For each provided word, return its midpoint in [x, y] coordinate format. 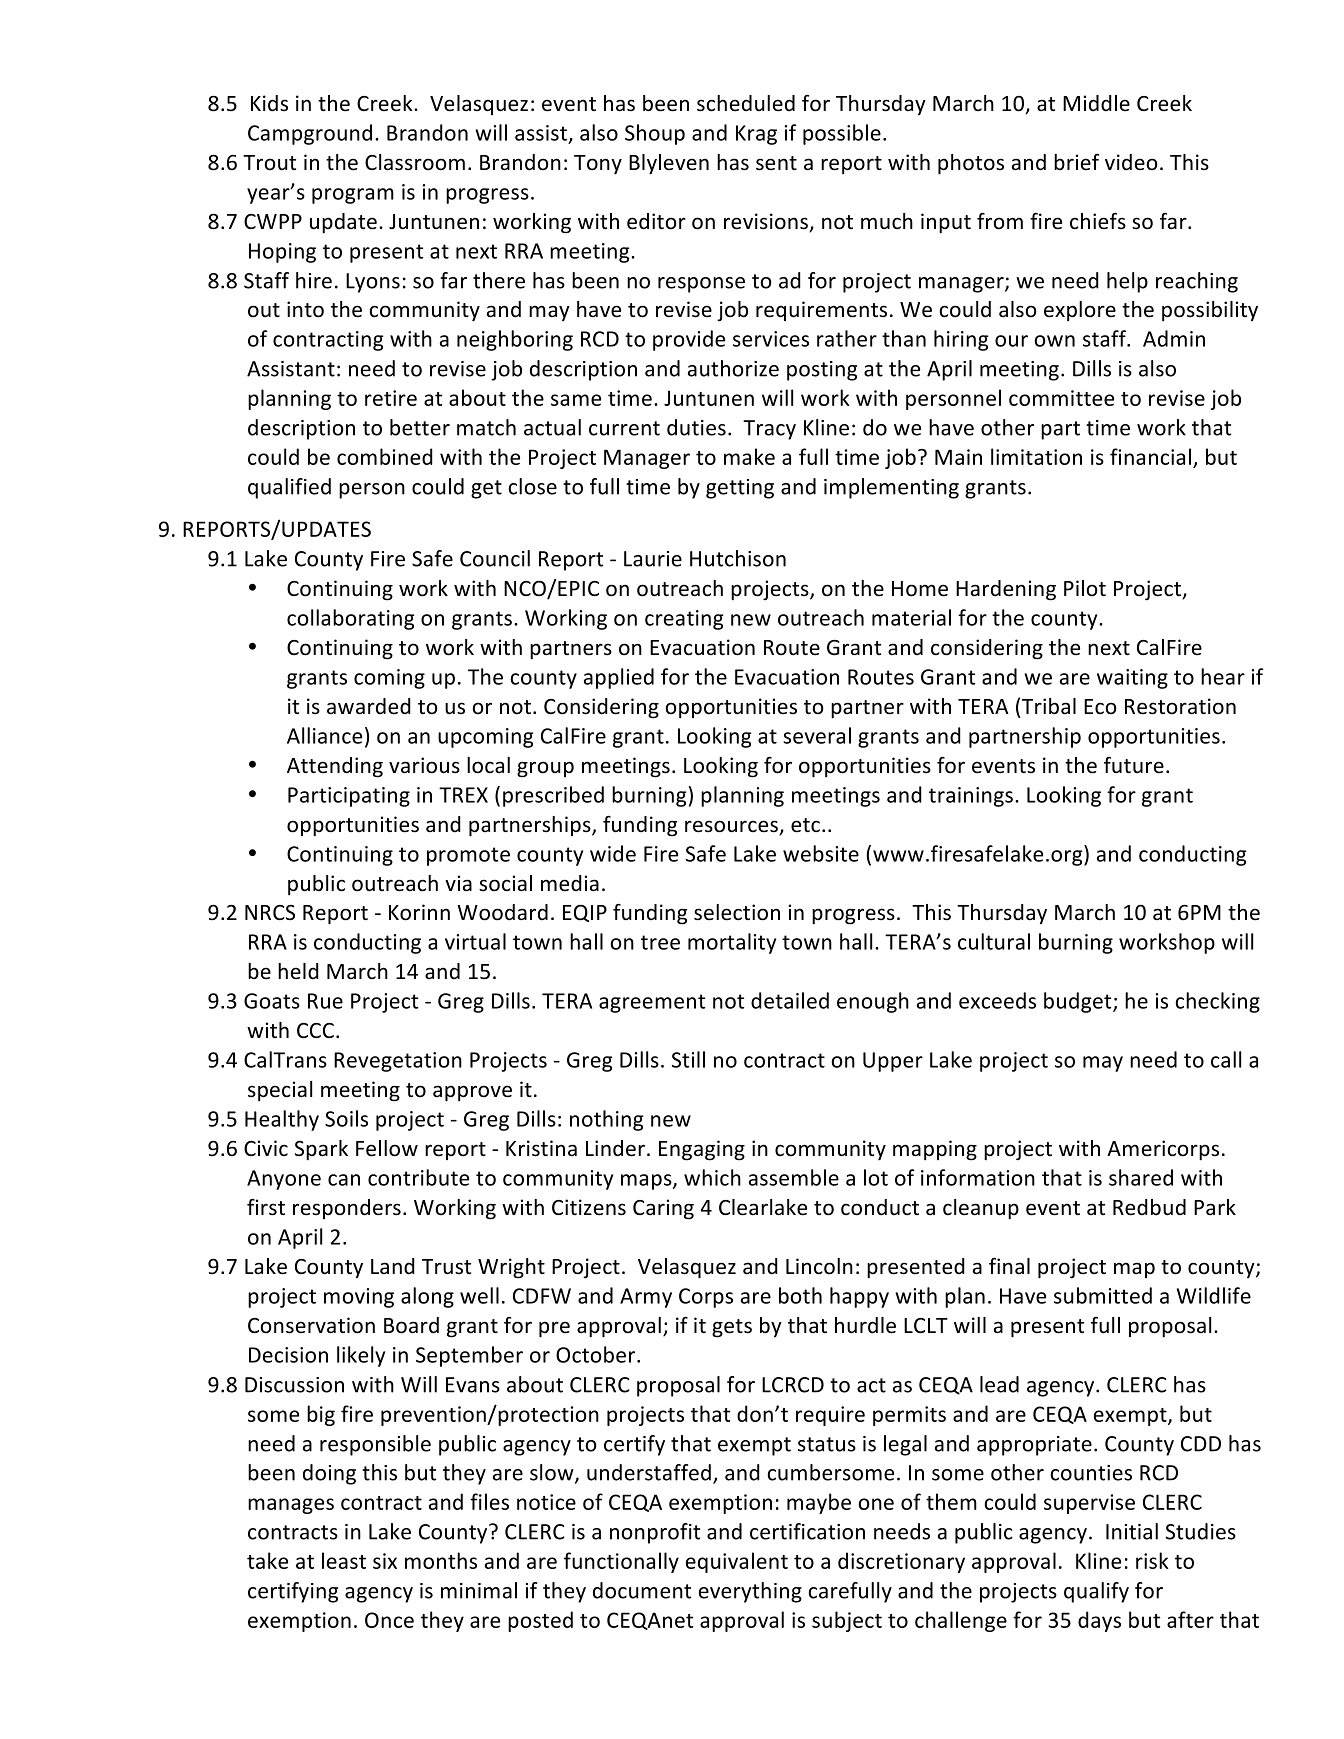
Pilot [1085, 588]
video [1131, 162]
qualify [1096, 1592]
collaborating [350, 619]
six [385, 1561]
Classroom [415, 162]
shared [1141, 1177]
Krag [756, 135]
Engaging [702, 1150]
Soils [346, 1118]
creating [684, 620]
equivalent [737, 1562]
